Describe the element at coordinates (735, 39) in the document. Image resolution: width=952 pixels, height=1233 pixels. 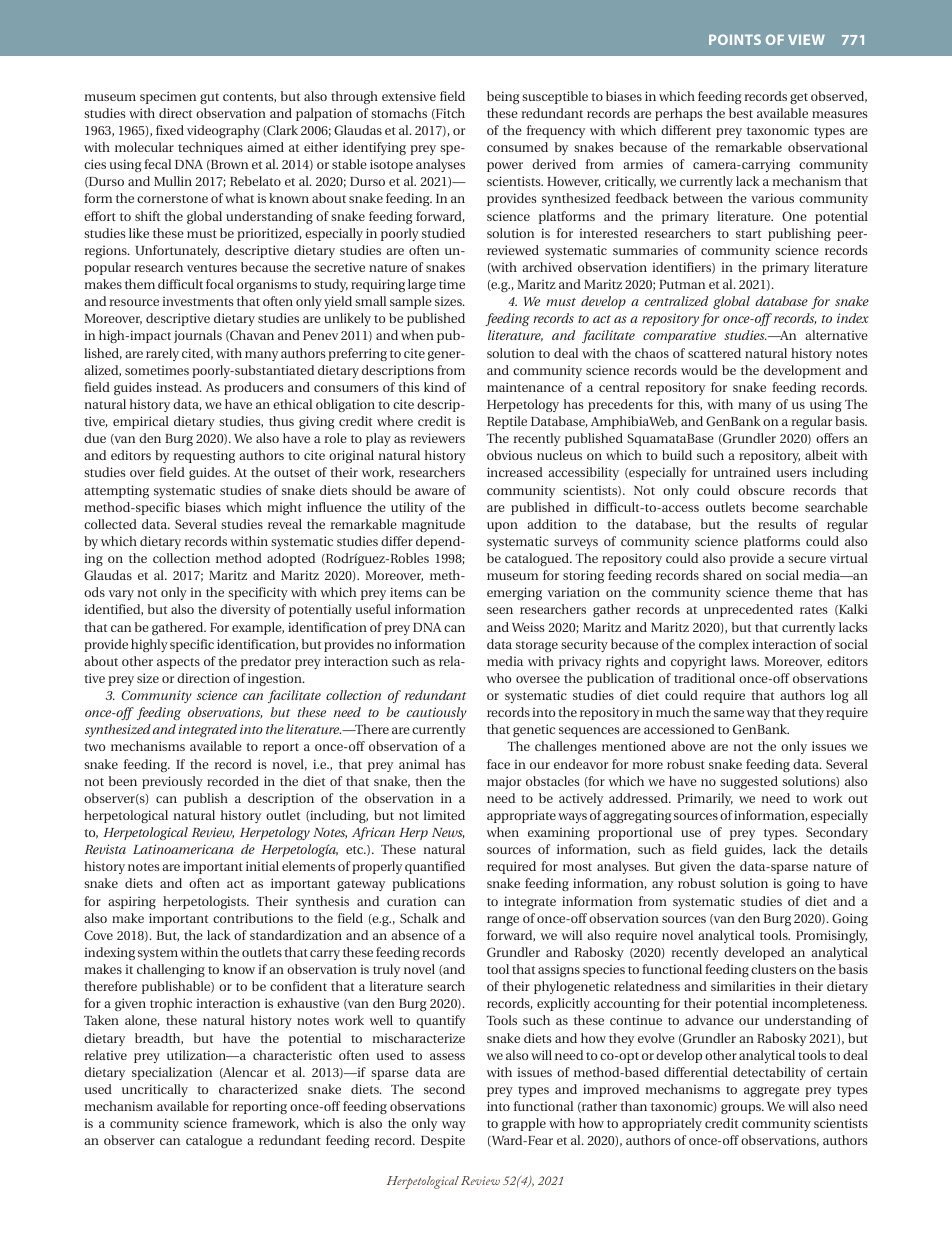
I see `POINTS` at that location.
